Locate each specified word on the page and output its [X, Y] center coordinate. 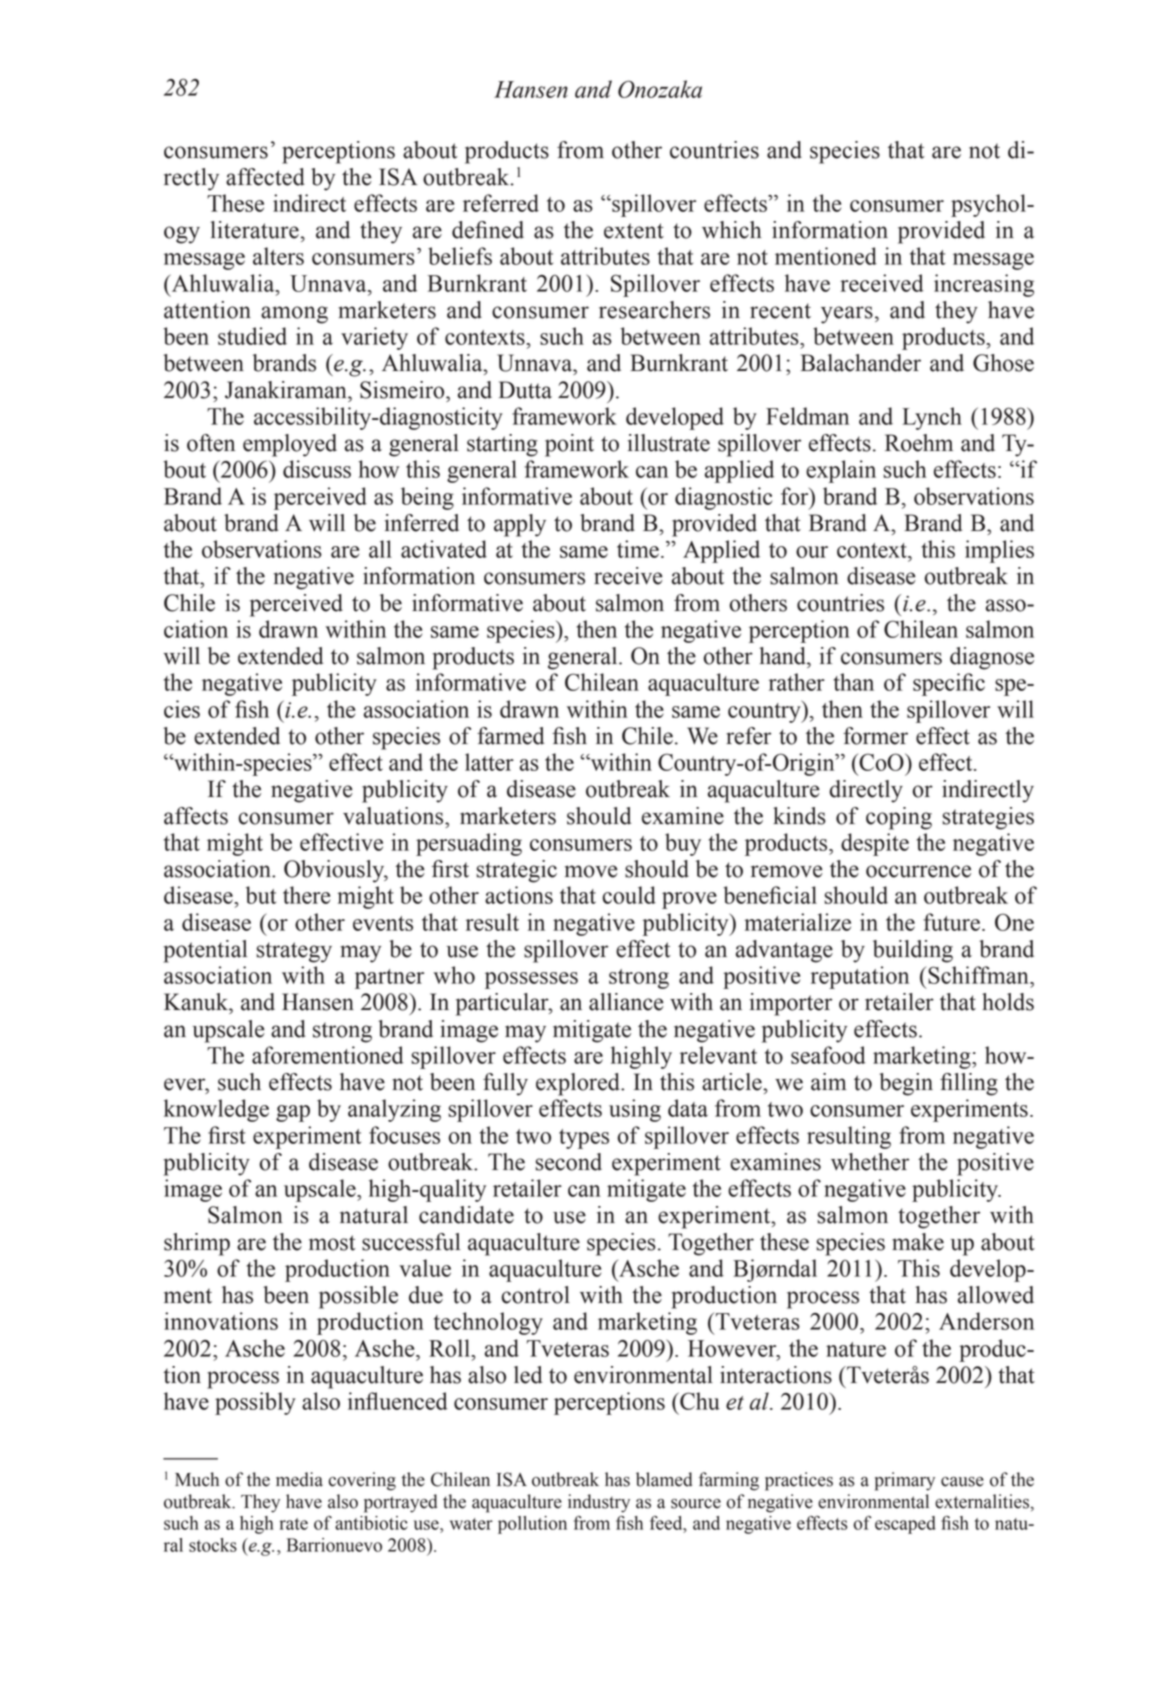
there [306, 895]
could [629, 895]
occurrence [918, 871]
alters [278, 256]
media [299, 1479]
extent [634, 231]
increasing [984, 285]
